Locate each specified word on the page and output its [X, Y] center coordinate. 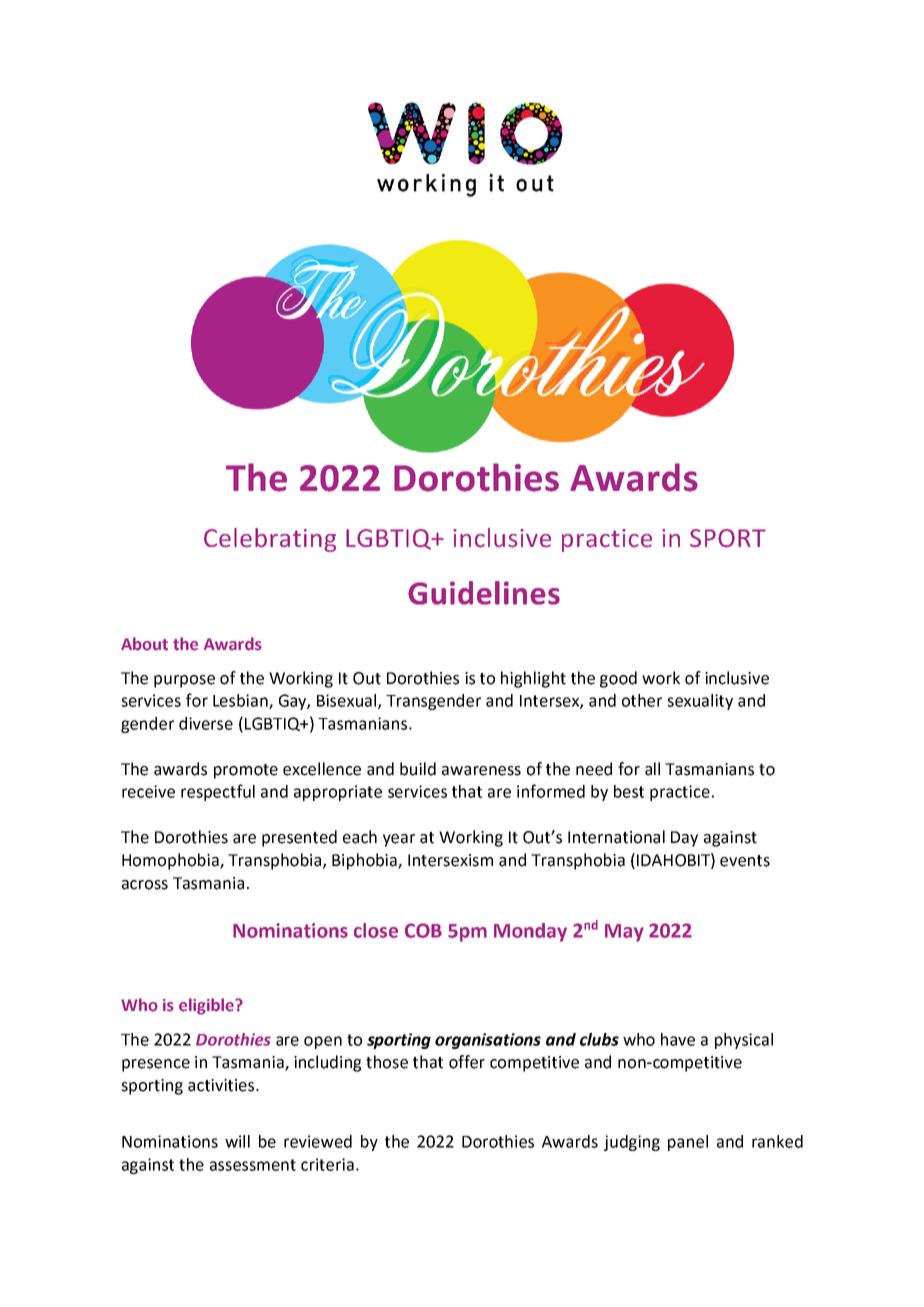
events [745, 861]
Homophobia [171, 861]
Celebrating [270, 540]
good [618, 679]
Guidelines [484, 593]
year [399, 840]
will [237, 1141]
